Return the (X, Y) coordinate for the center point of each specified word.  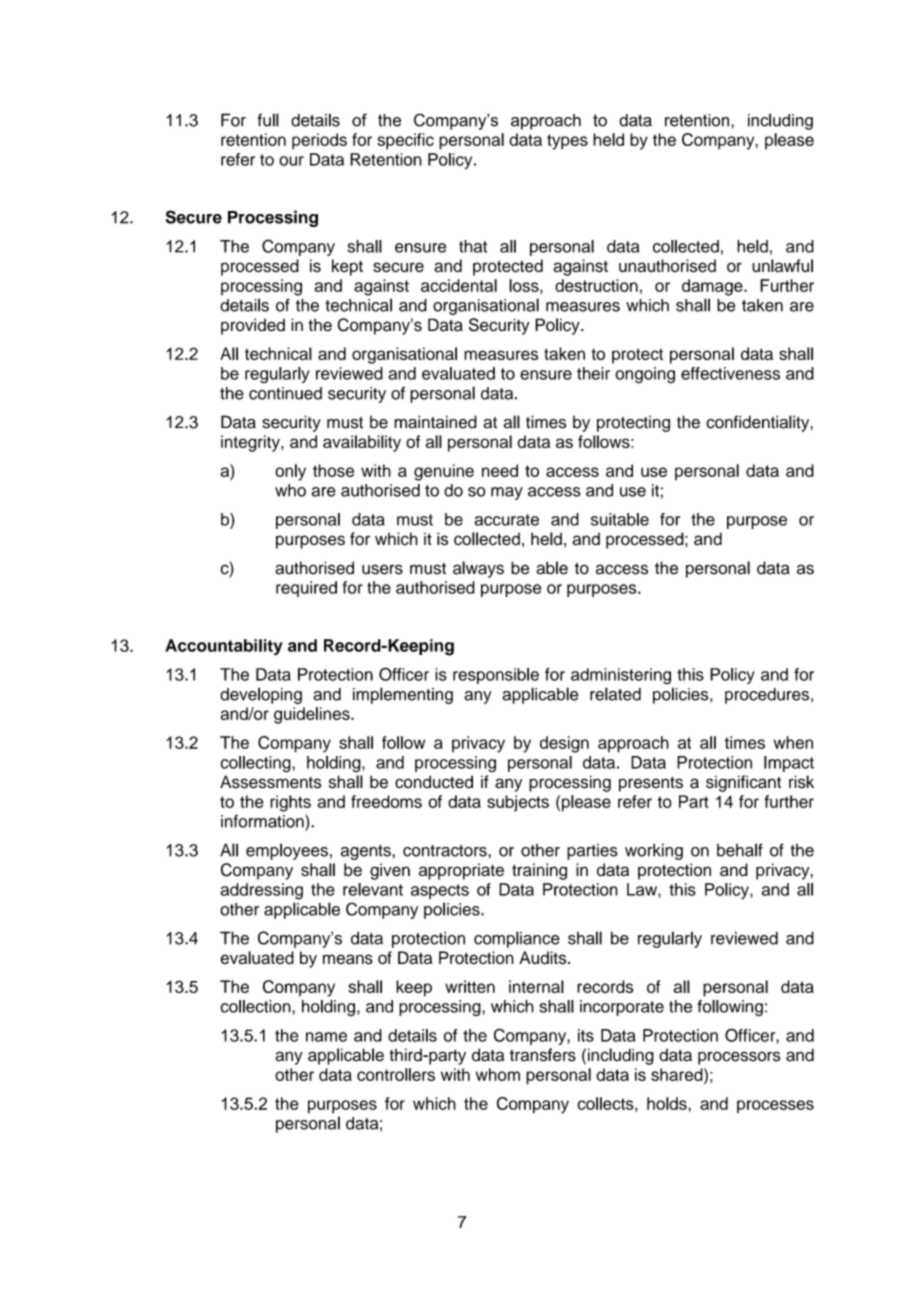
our (291, 161)
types (567, 142)
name (326, 1037)
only (290, 472)
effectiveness (730, 373)
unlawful (782, 265)
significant (743, 783)
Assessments (271, 782)
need (500, 470)
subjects (518, 803)
